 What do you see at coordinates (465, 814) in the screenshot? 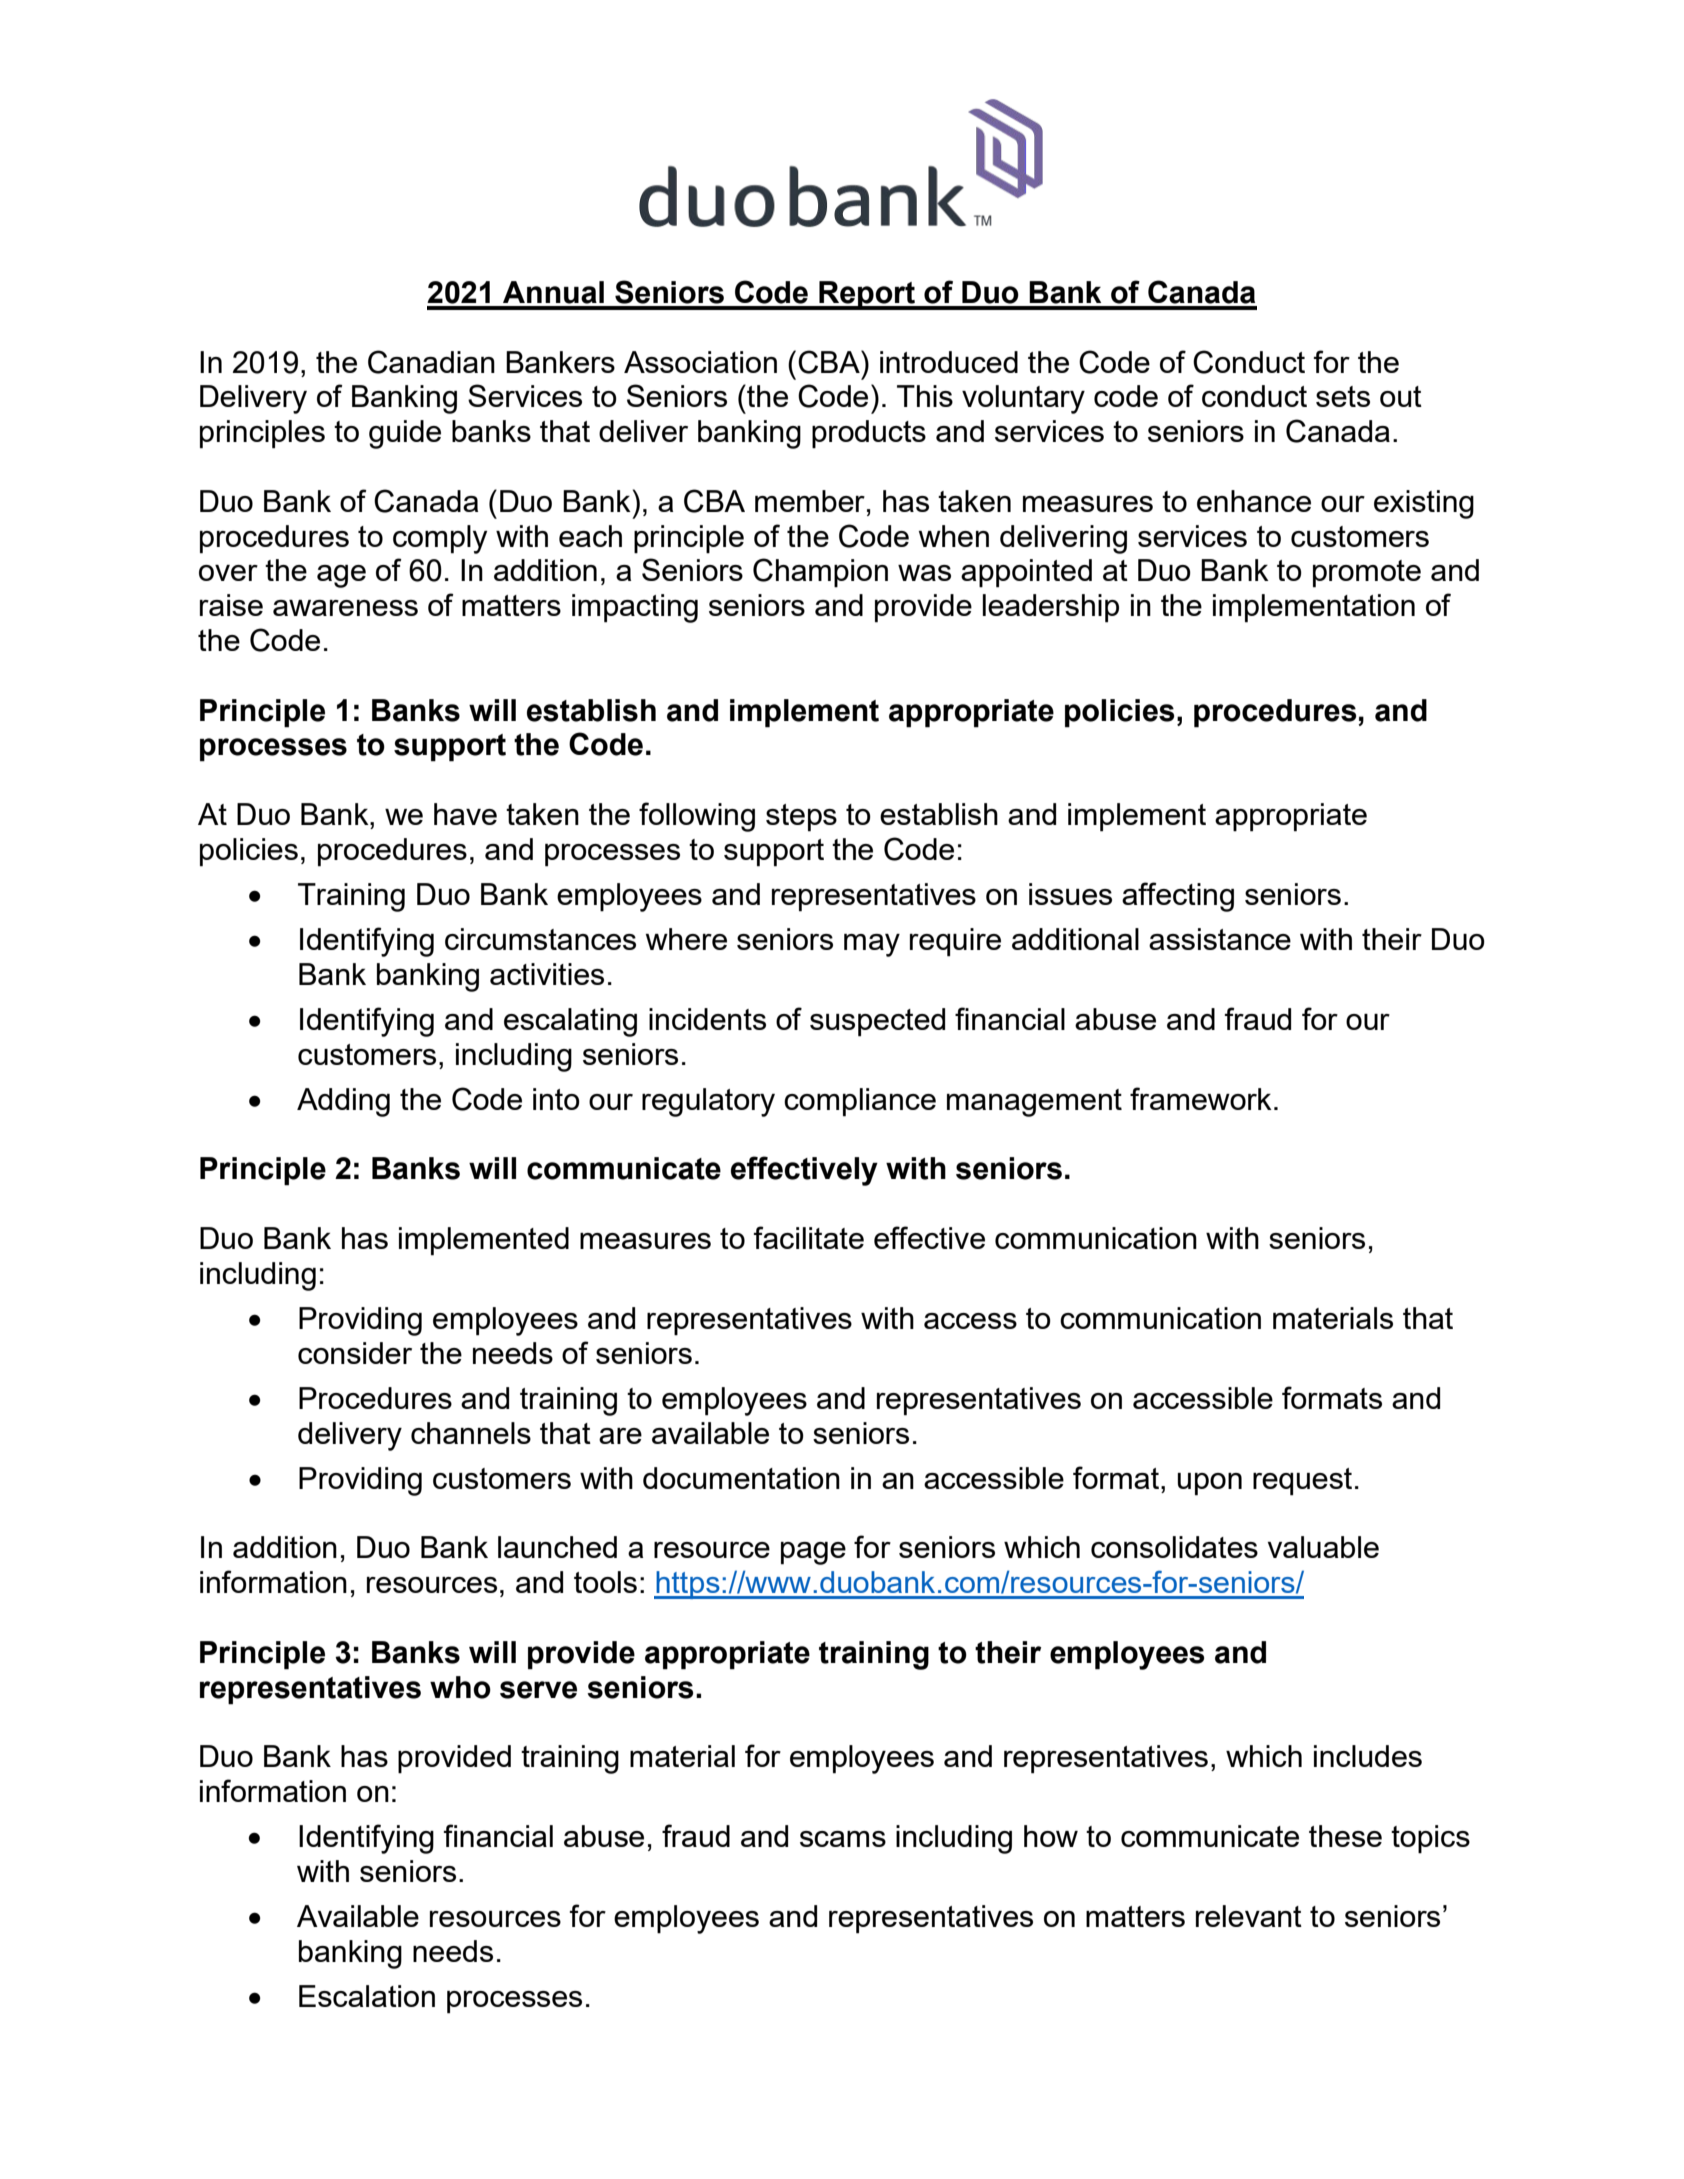
I see `have` at bounding box center [465, 814].
